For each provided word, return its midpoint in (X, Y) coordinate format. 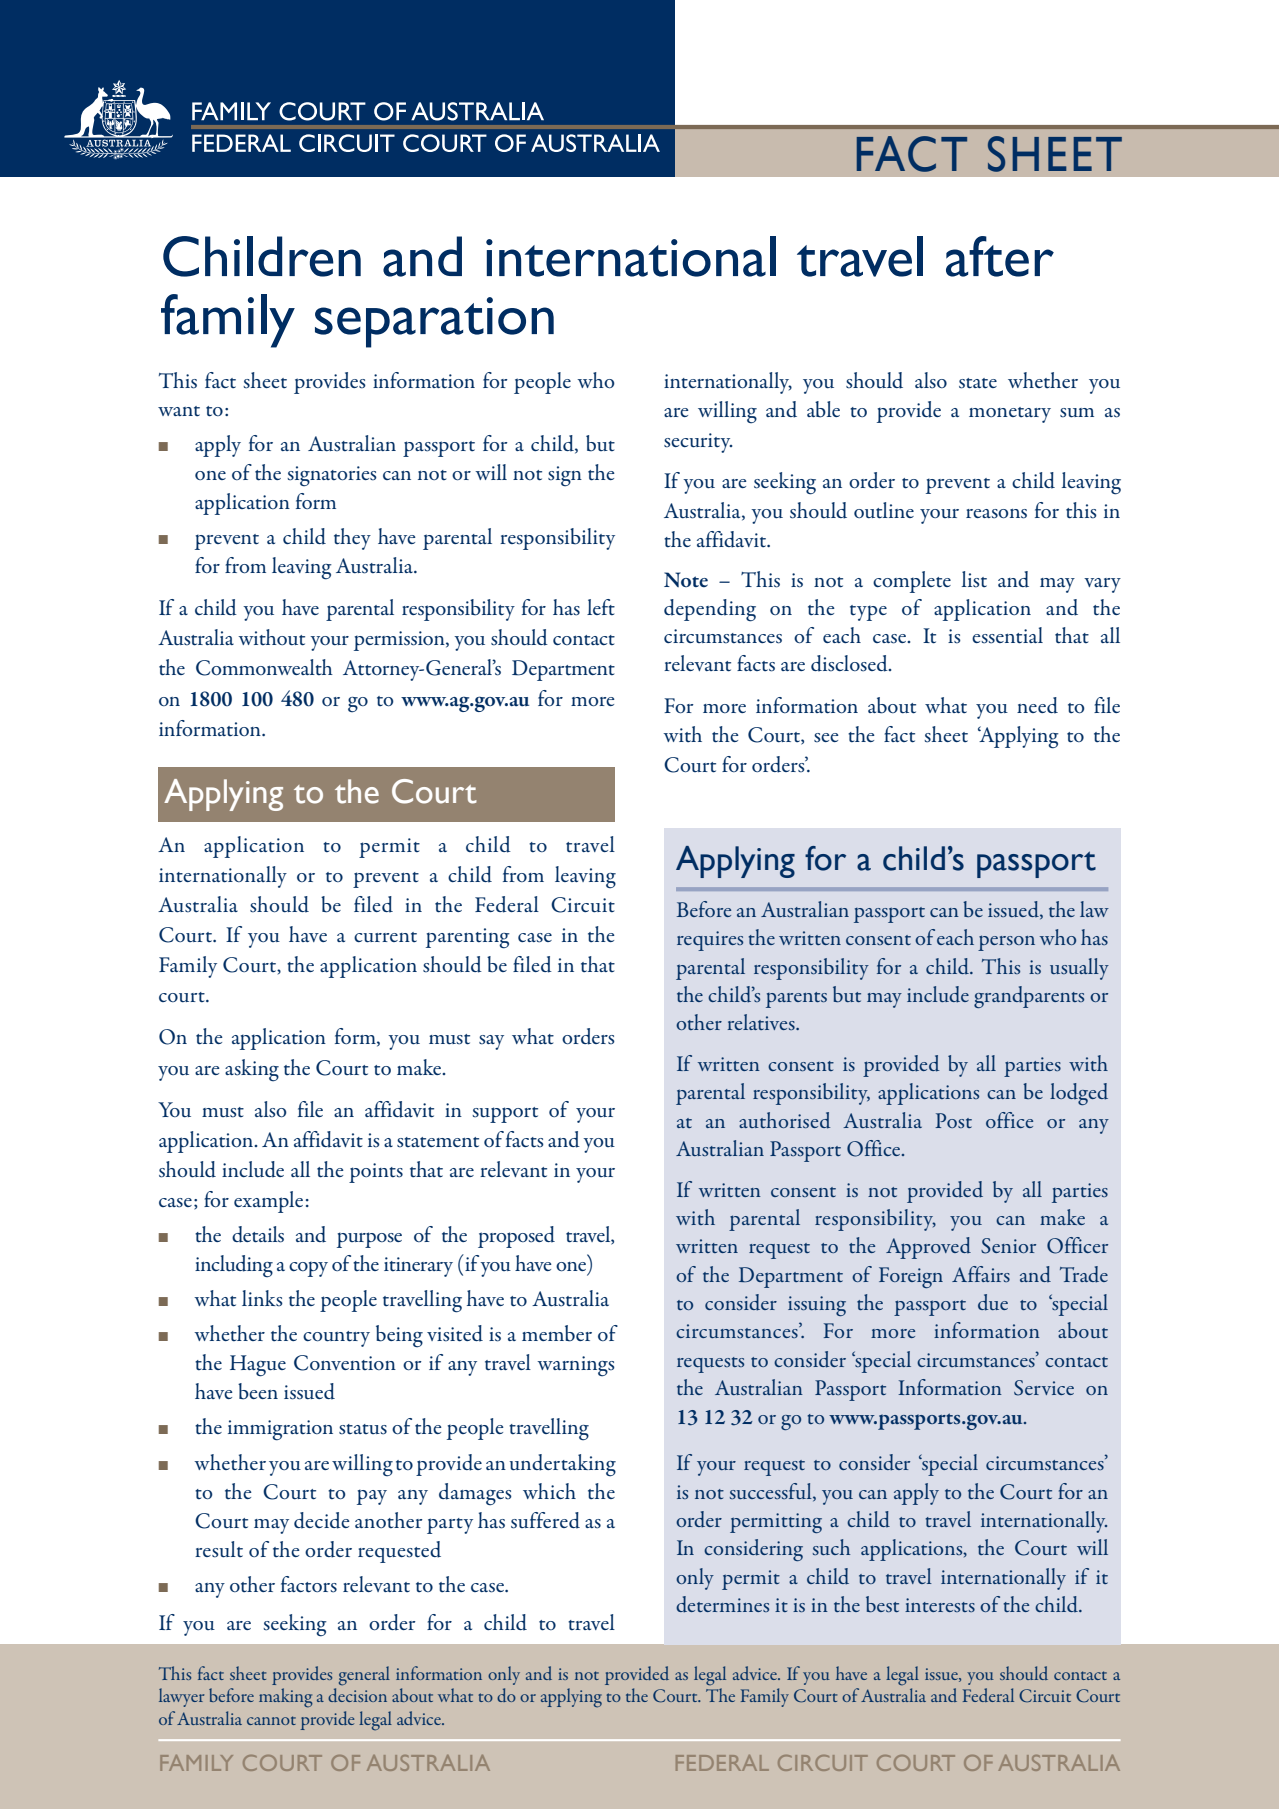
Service (1044, 1388)
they (352, 539)
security (698, 443)
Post (953, 1120)
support (505, 1115)
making (286, 1698)
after (1000, 256)
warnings (576, 1366)
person (1006, 943)
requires (710, 941)
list (974, 579)
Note (686, 579)
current (385, 937)
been (258, 1391)
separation (434, 322)
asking (252, 1070)
